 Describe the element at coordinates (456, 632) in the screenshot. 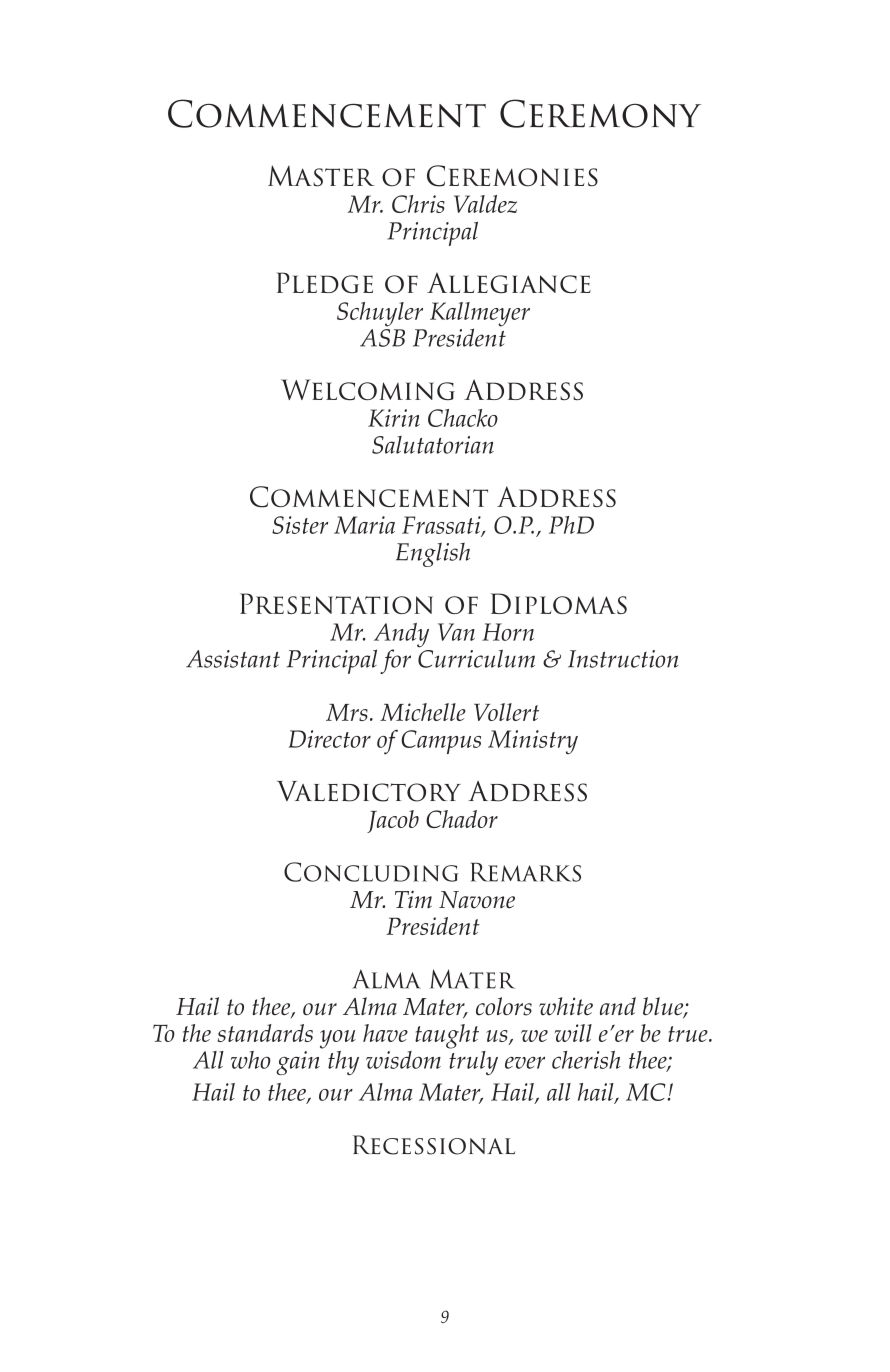

I see `Van` at that location.
